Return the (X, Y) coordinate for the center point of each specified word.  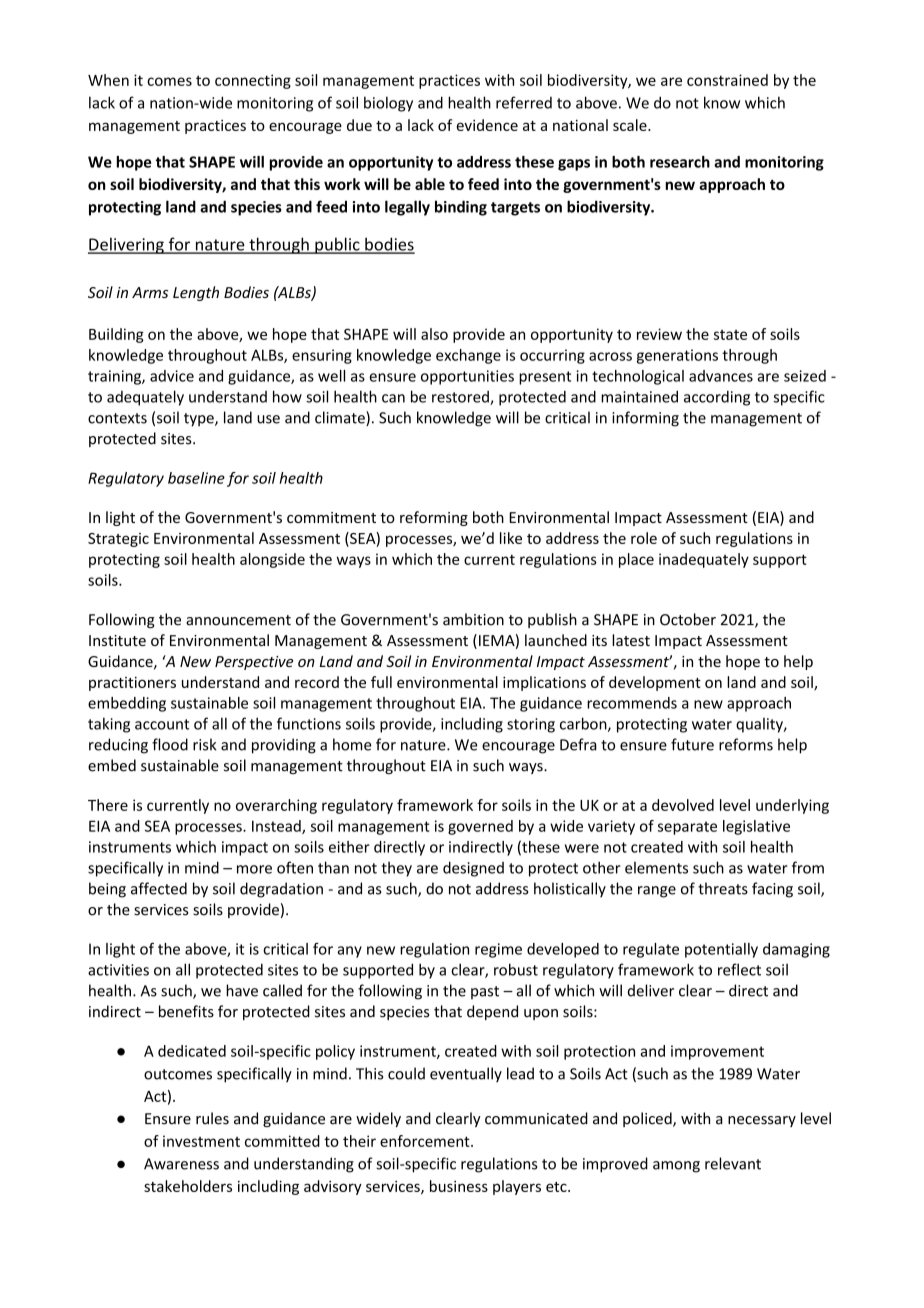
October (688, 619)
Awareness (181, 1164)
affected (159, 888)
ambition (473, 619)
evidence (487, 125)
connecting (253, 81)
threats (723, 888)
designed (473, 869)
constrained (727, 80)
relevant (733, 1163)
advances (721, 376)
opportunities (467, 377)
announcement (238, 620)
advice (172, 376)
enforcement (426, 1141)
